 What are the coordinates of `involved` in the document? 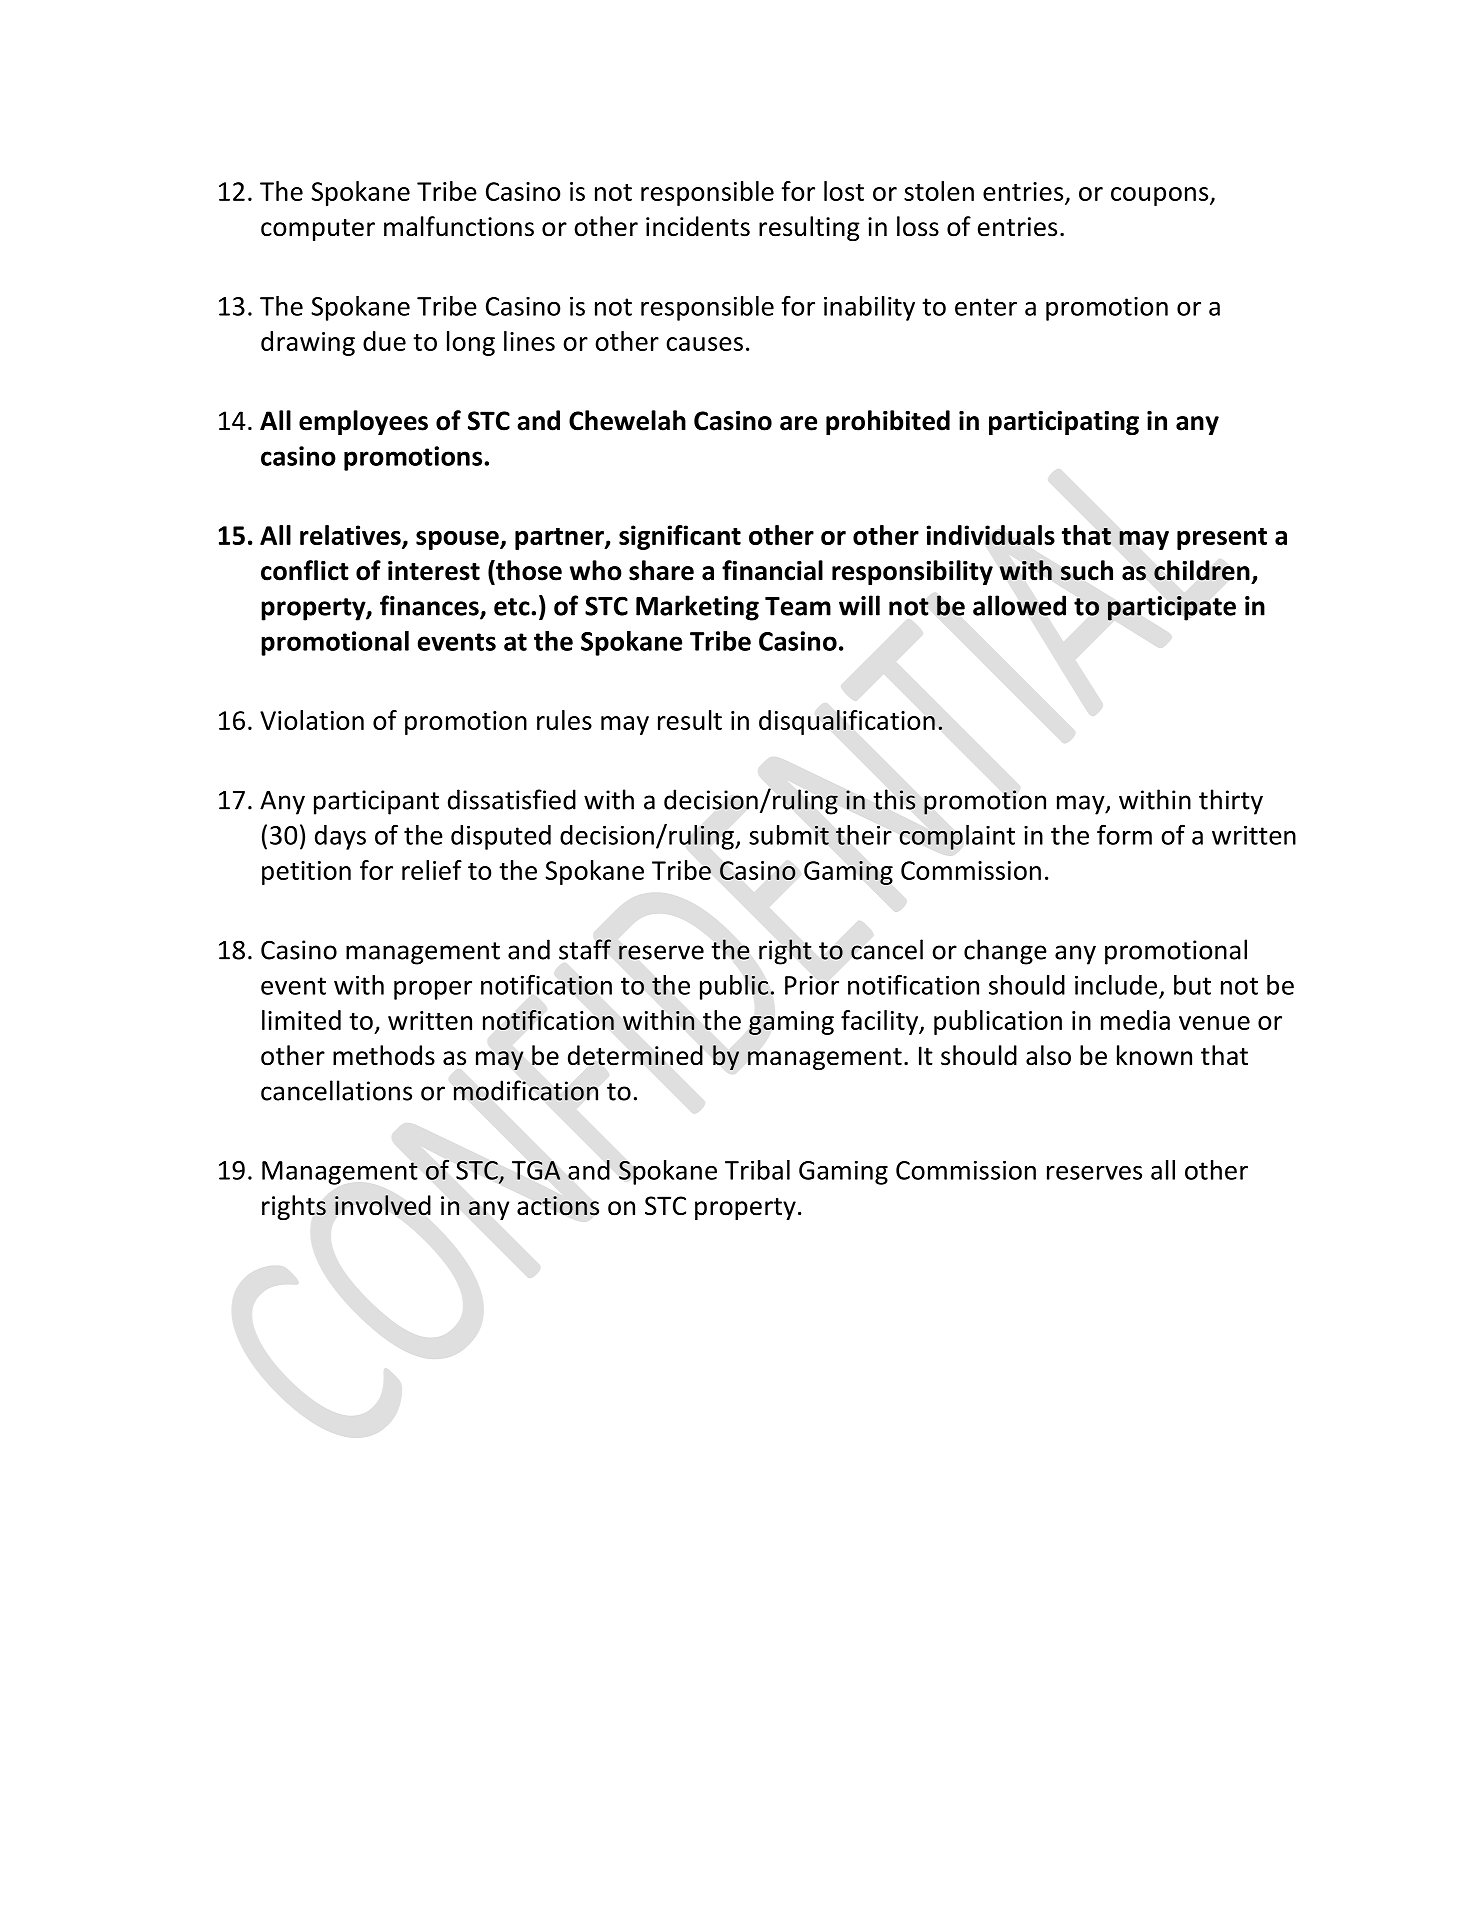 It's located at (383, 1205).
